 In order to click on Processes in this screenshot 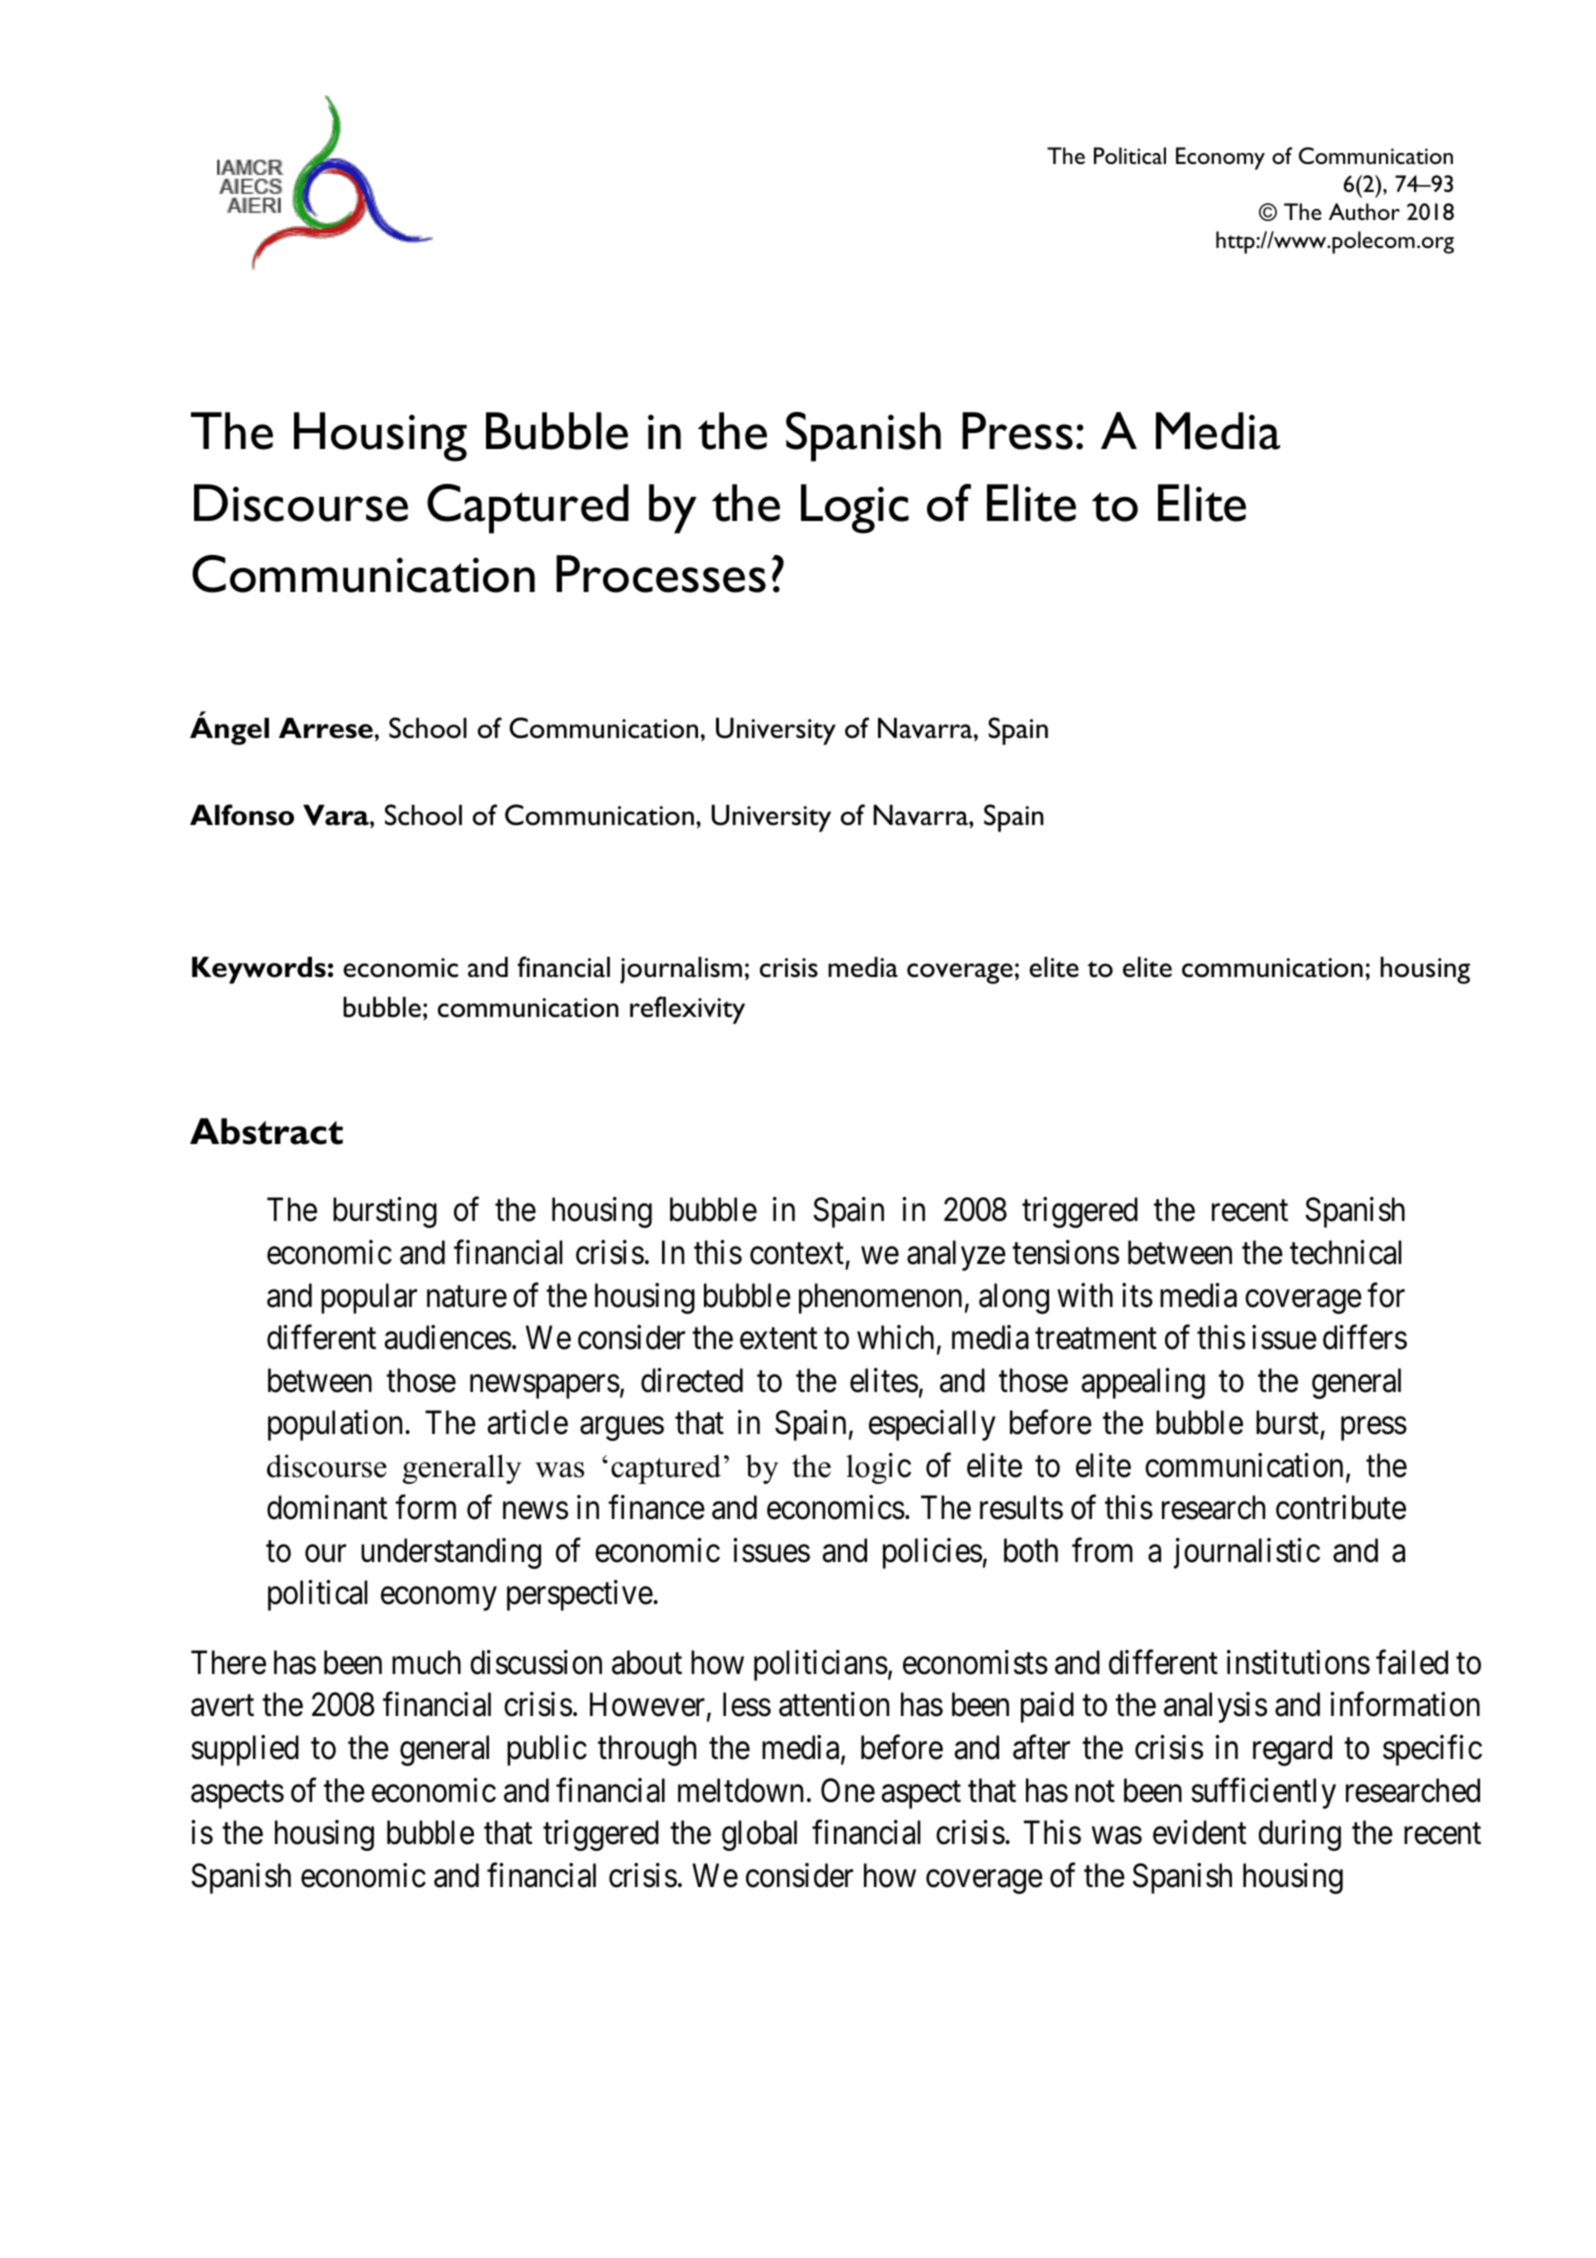, I will do `click(661, 574)`.
